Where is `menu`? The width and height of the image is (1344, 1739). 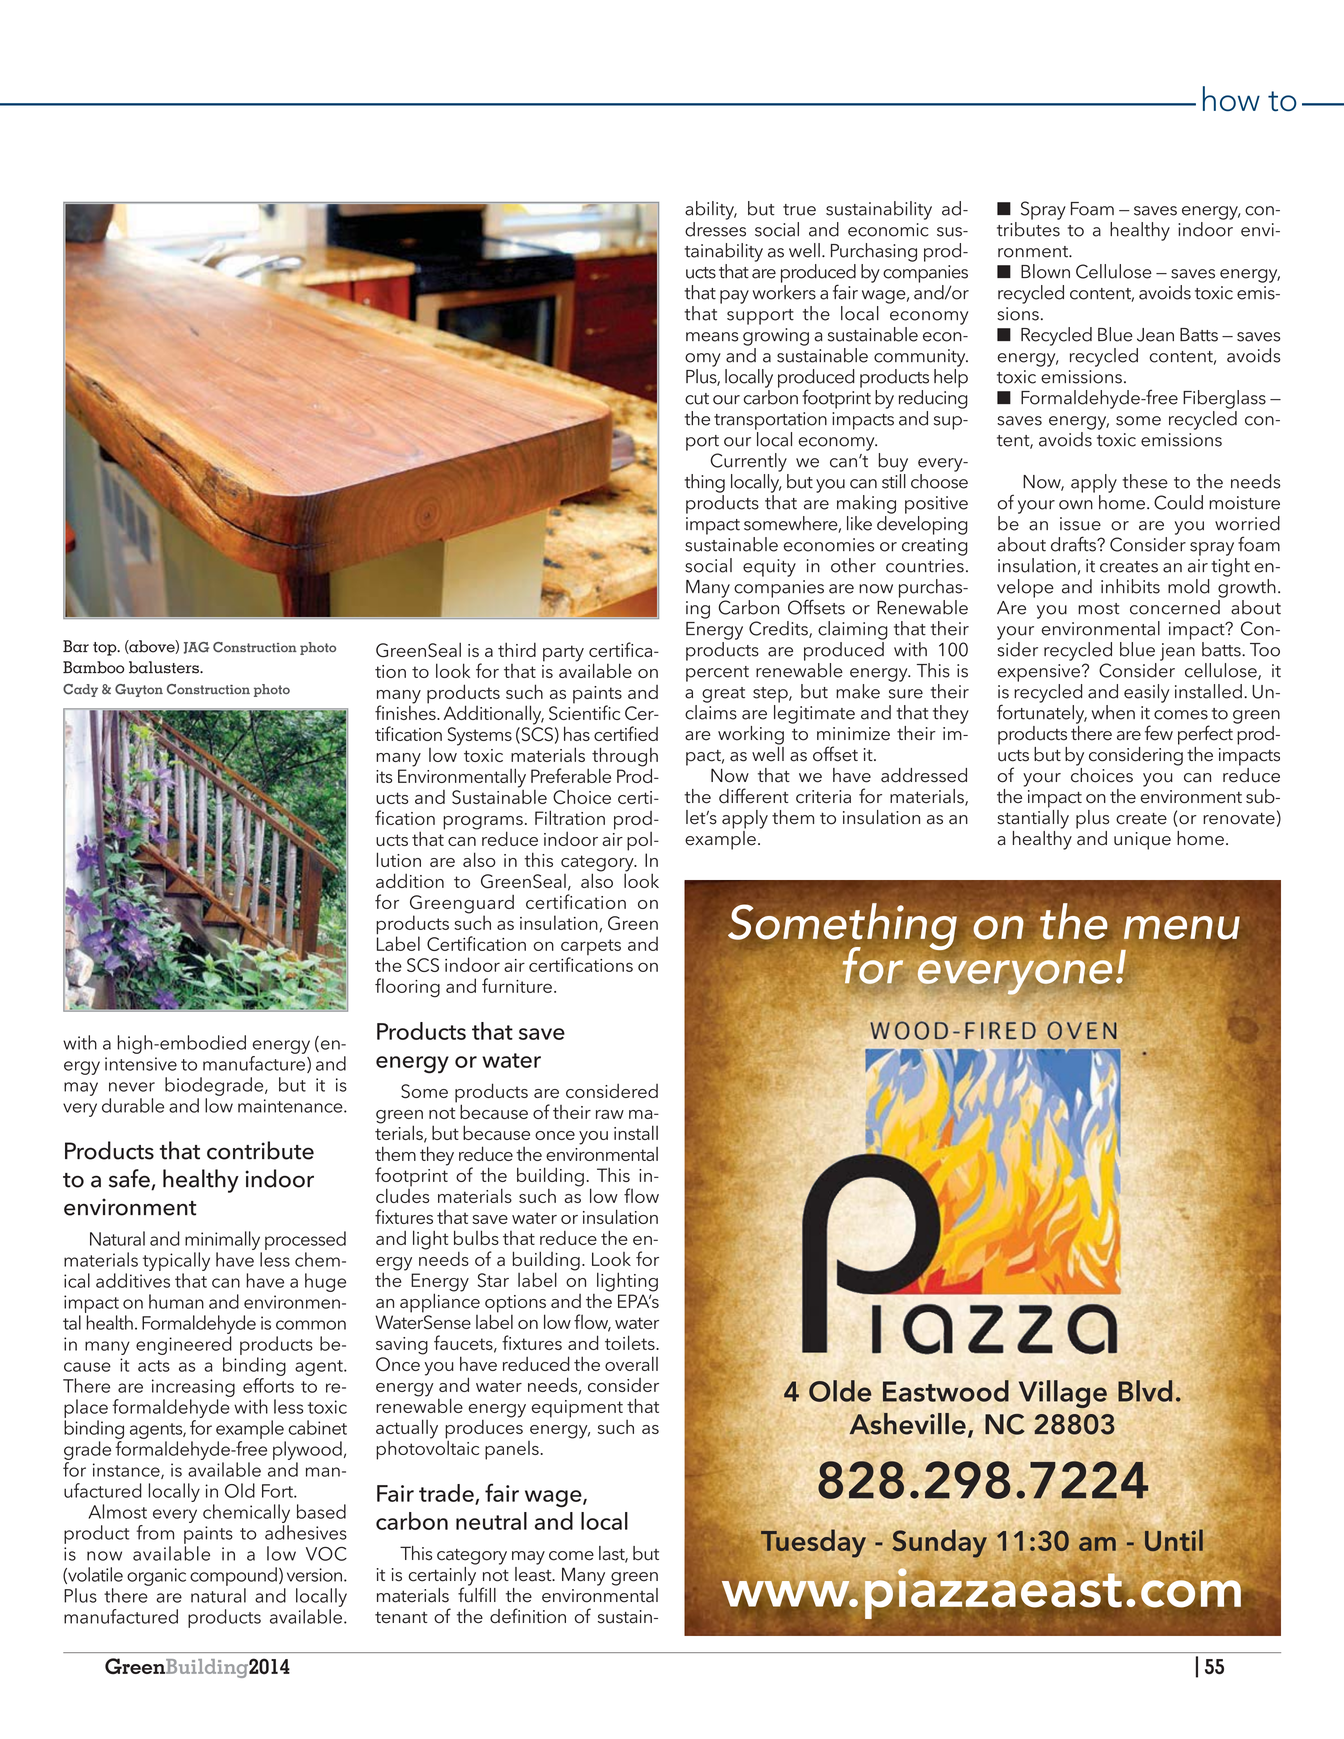 menu is located at coordinates (1182, 928).
